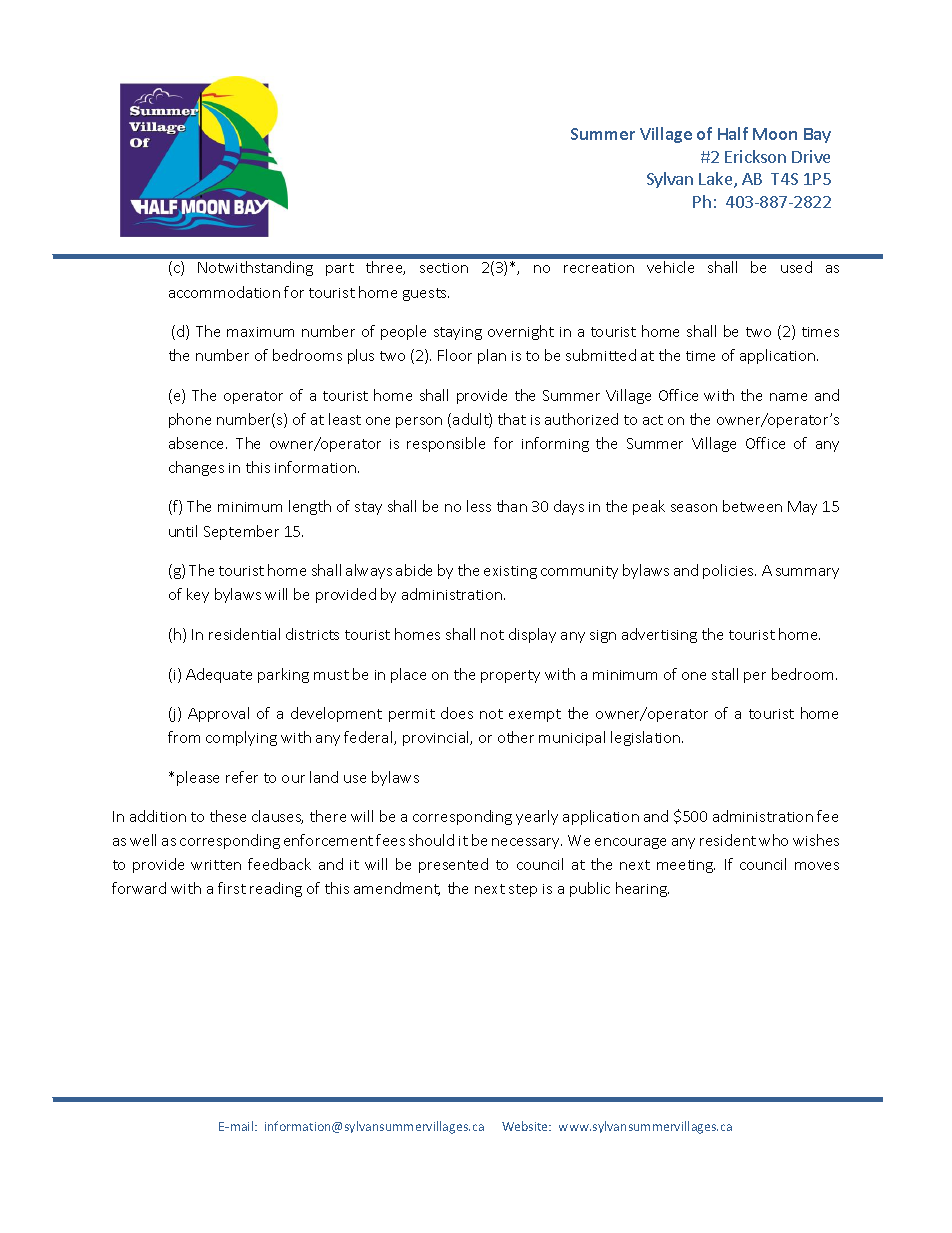 This image has width=952, height=1233. Describe the element at coordinates (532, 635) in the image. I see `display` at that location.
